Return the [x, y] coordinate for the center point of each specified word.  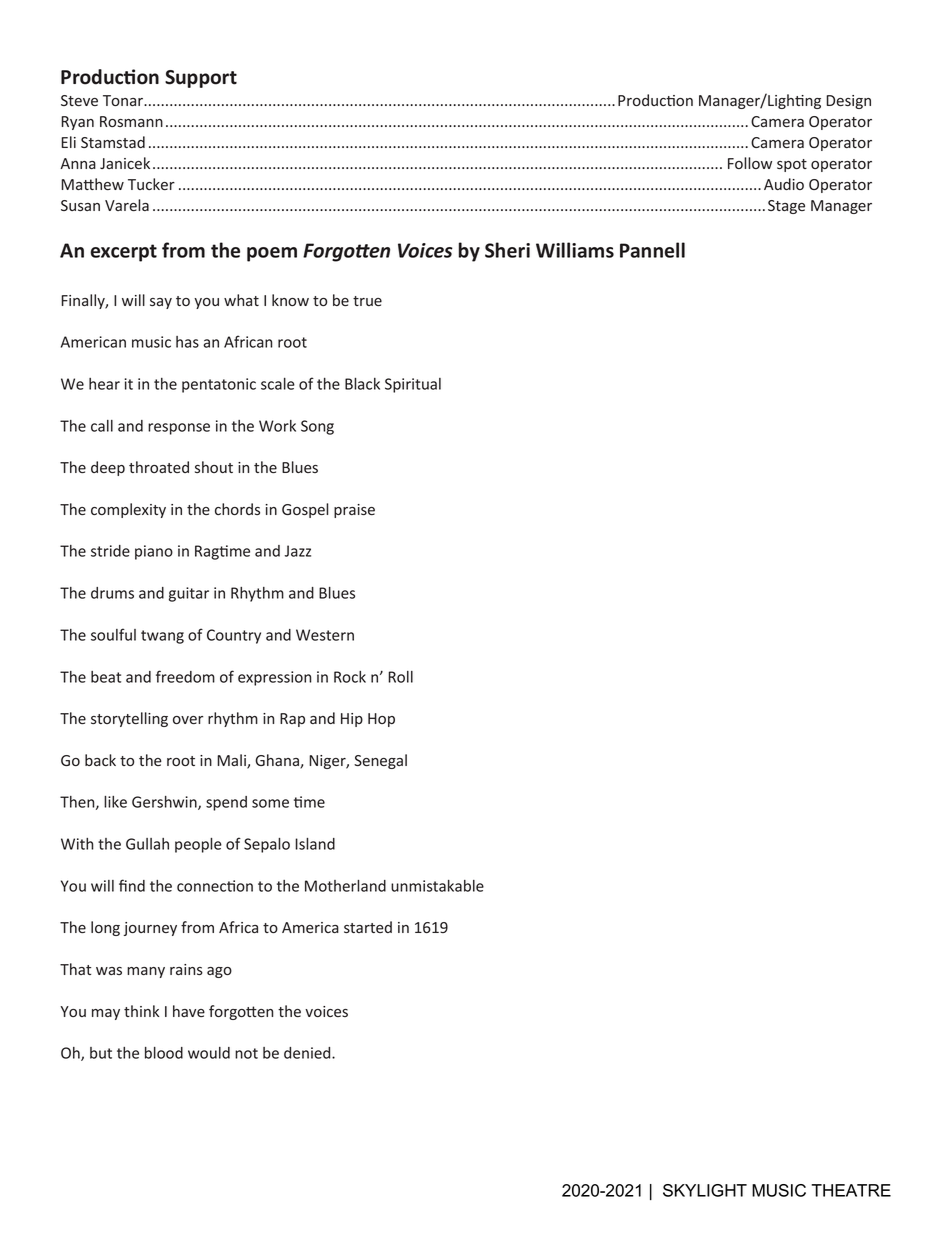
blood [164, 1053]
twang [162, 637]
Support [201, 79]
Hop [381, 720]
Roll [400, 677]
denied [308, 1053]
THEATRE [851, 1190]
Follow [750, 163]
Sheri [507, 250]
